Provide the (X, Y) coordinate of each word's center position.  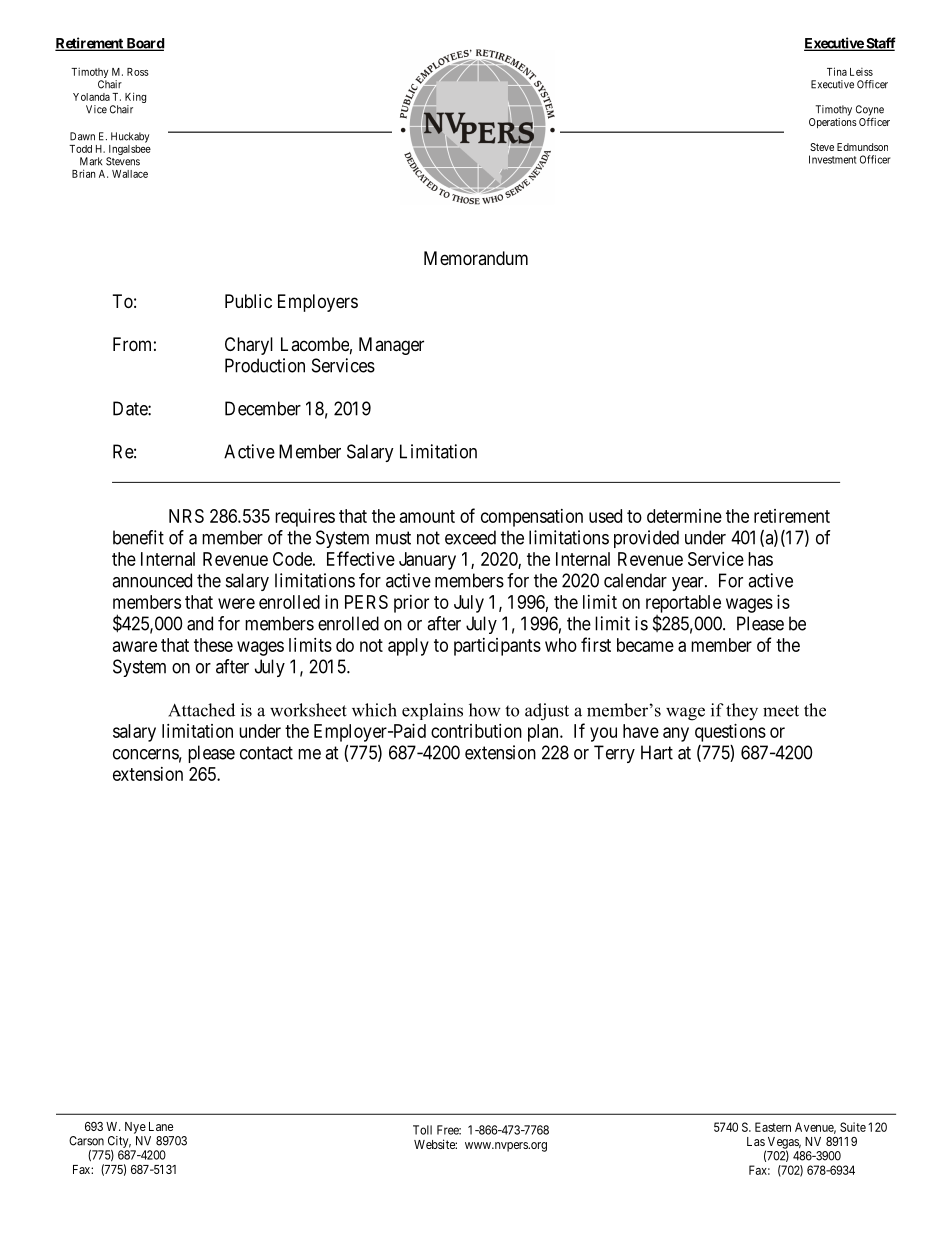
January (427, 561)
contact (266, 753)
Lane (161, 1126)
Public (248, 301)
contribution (476, 731)
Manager (391, 346)
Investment (833, 159)
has (760, 559)
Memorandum (476, 258)
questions (730, 733)
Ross (138, 72)
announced (152, 580)
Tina (837, 71)
